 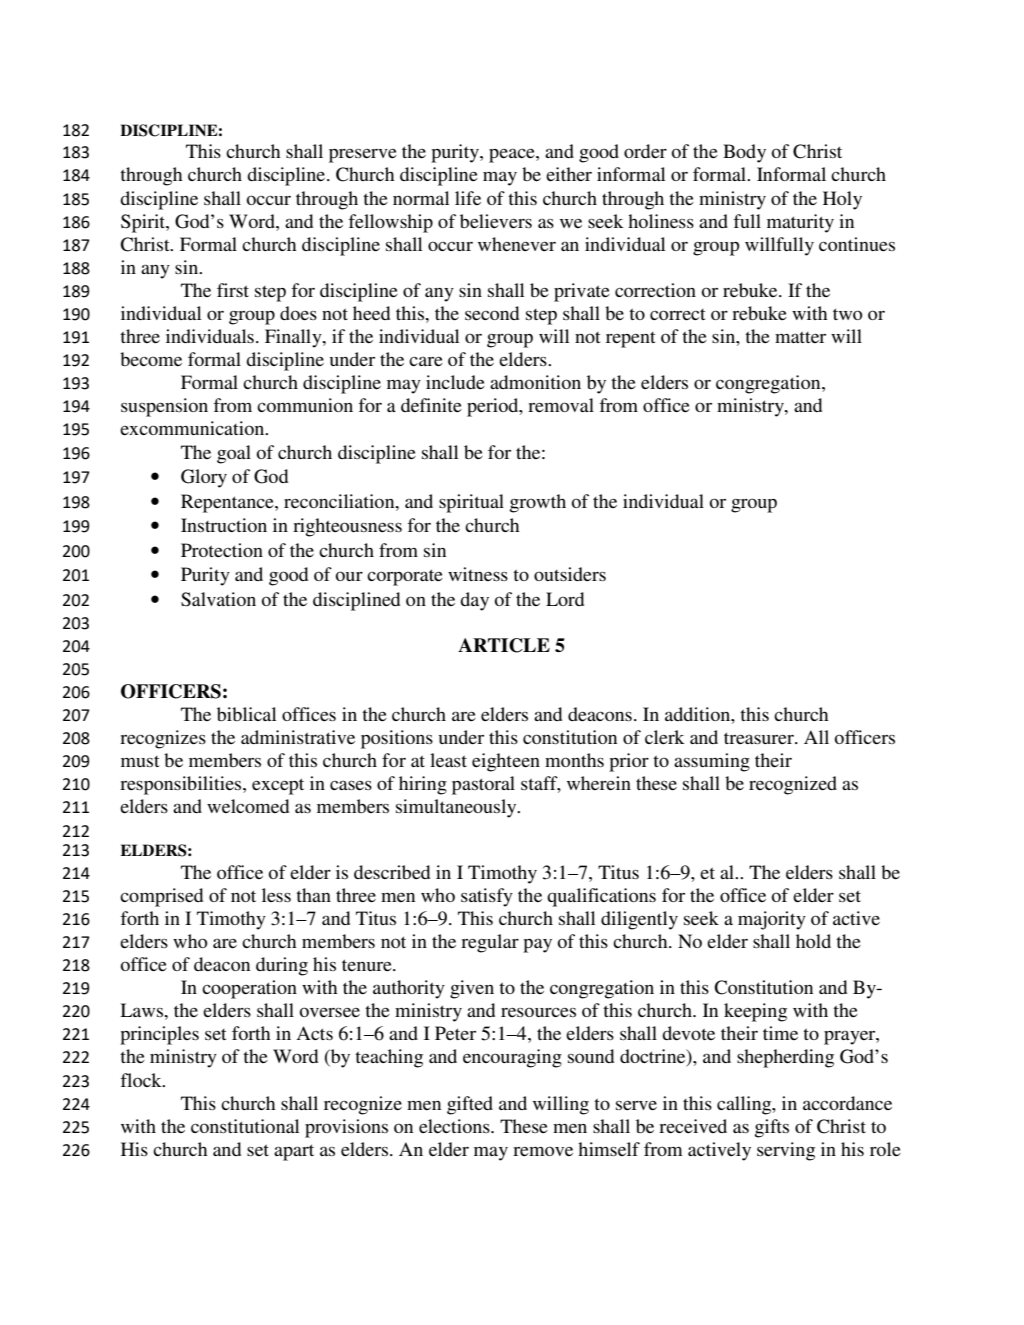 I want to click on satisfy, so click(x=487, y=897).
